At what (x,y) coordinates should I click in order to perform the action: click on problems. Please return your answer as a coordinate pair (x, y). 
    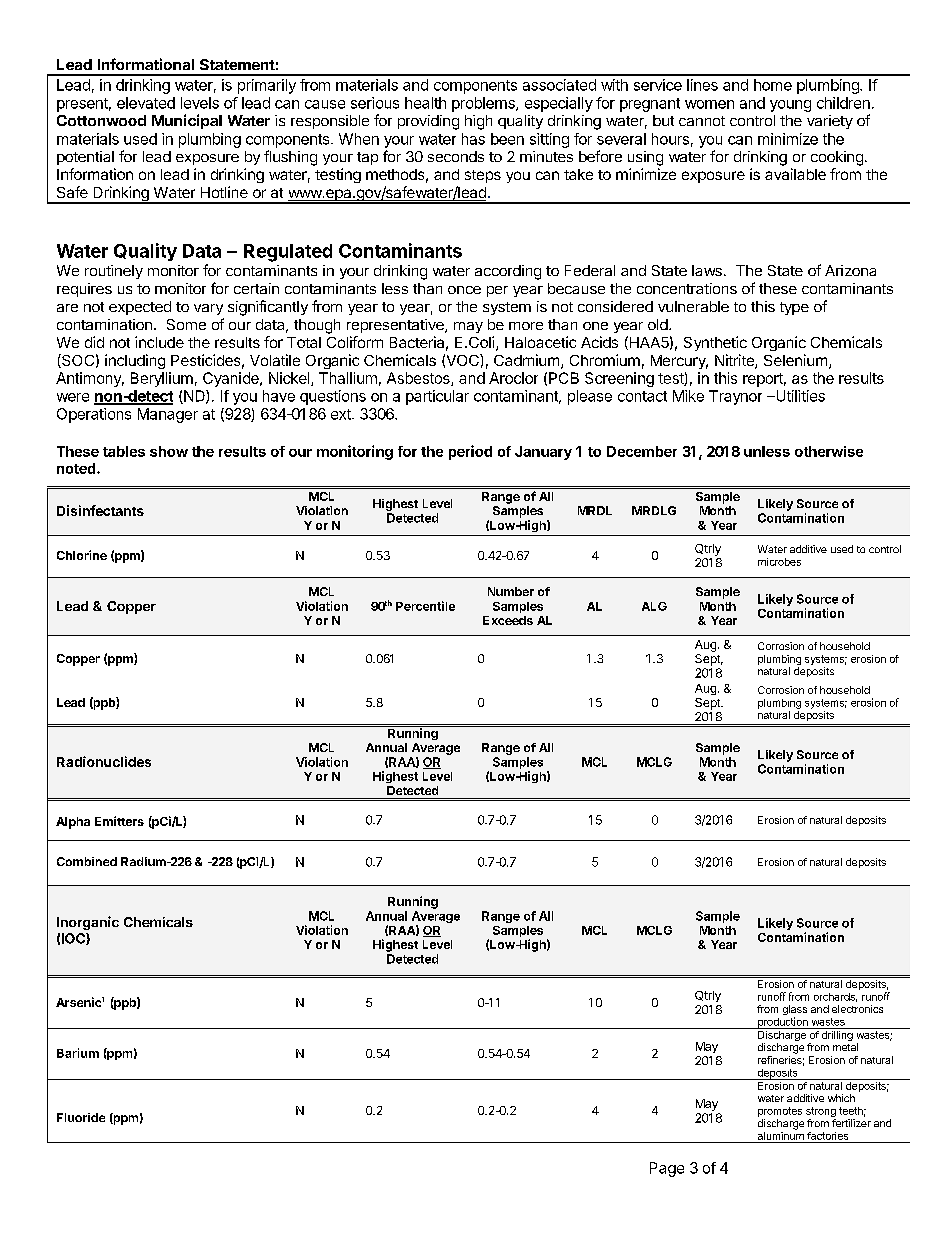
    Looking at the image, I should click on (484, 104).
